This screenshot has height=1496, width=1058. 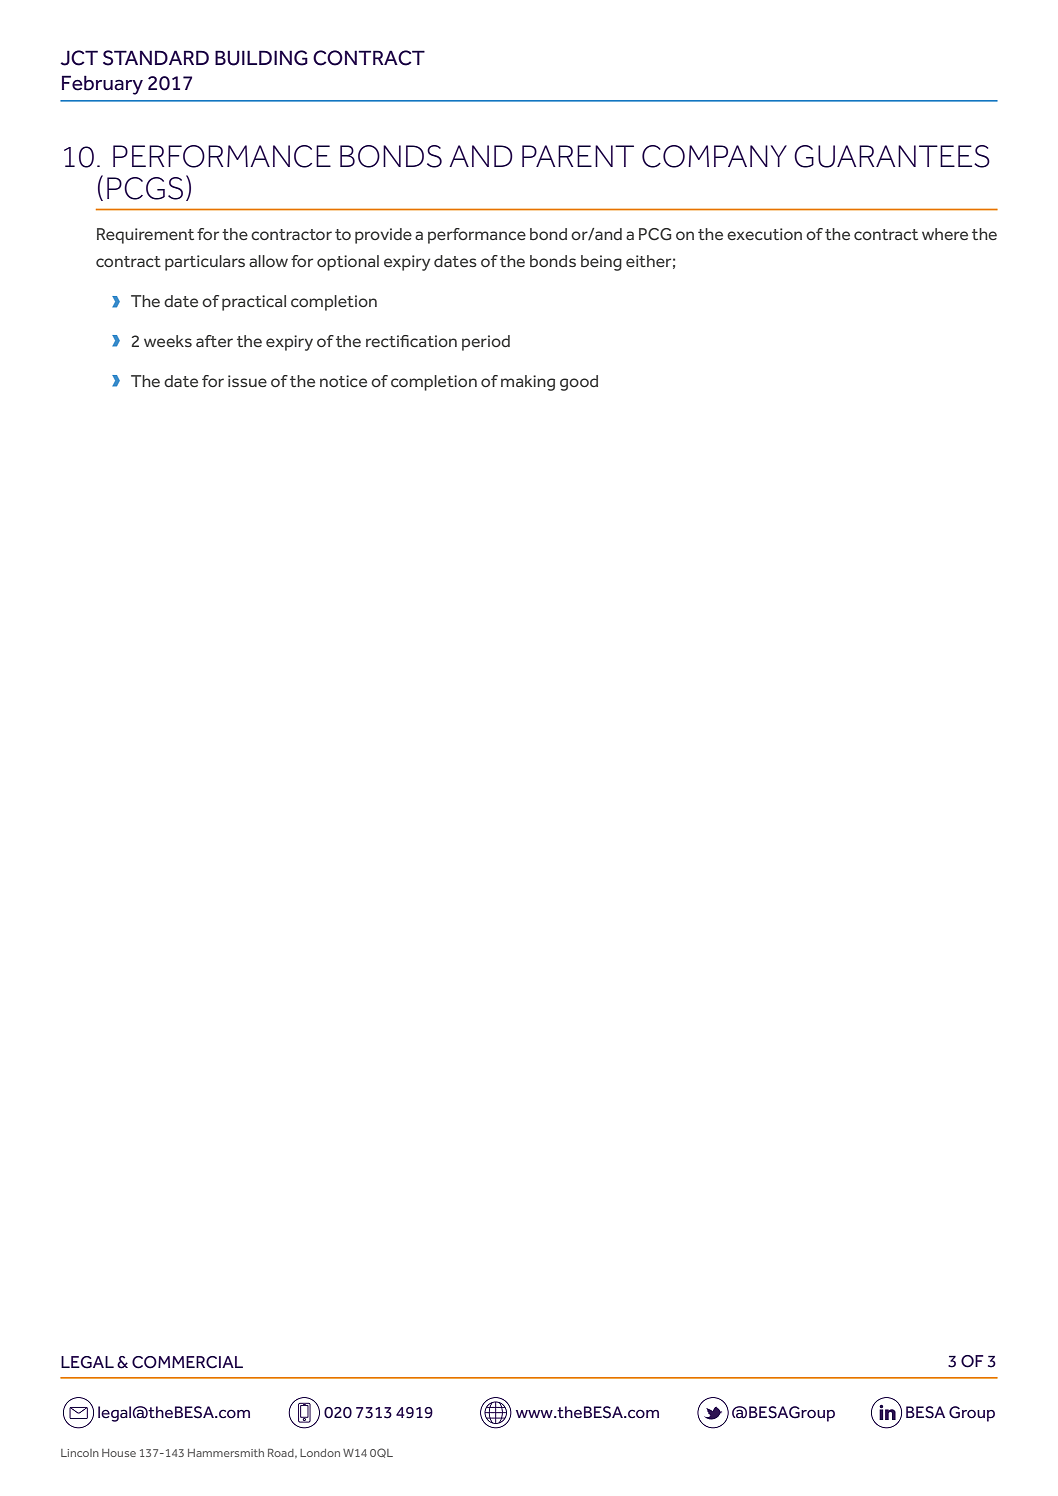 What do you see at coordinates (168, 341) in the screenshot?
I see `weeks` at bounding box center [168, 341].
